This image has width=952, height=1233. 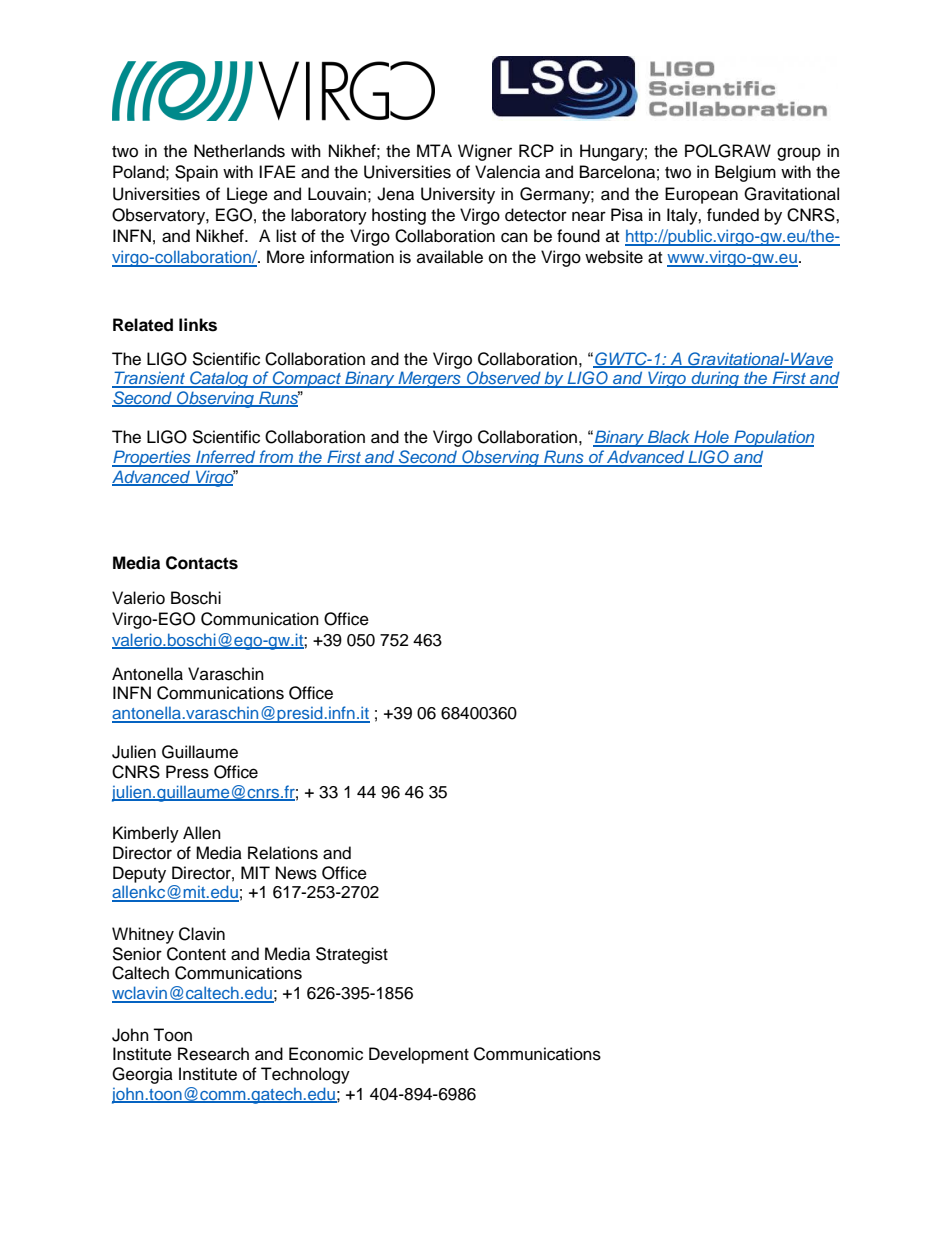 What do you see at coordinates (745, 173) in the image?
I see `Belgium` at bounding box center [745, 173].
